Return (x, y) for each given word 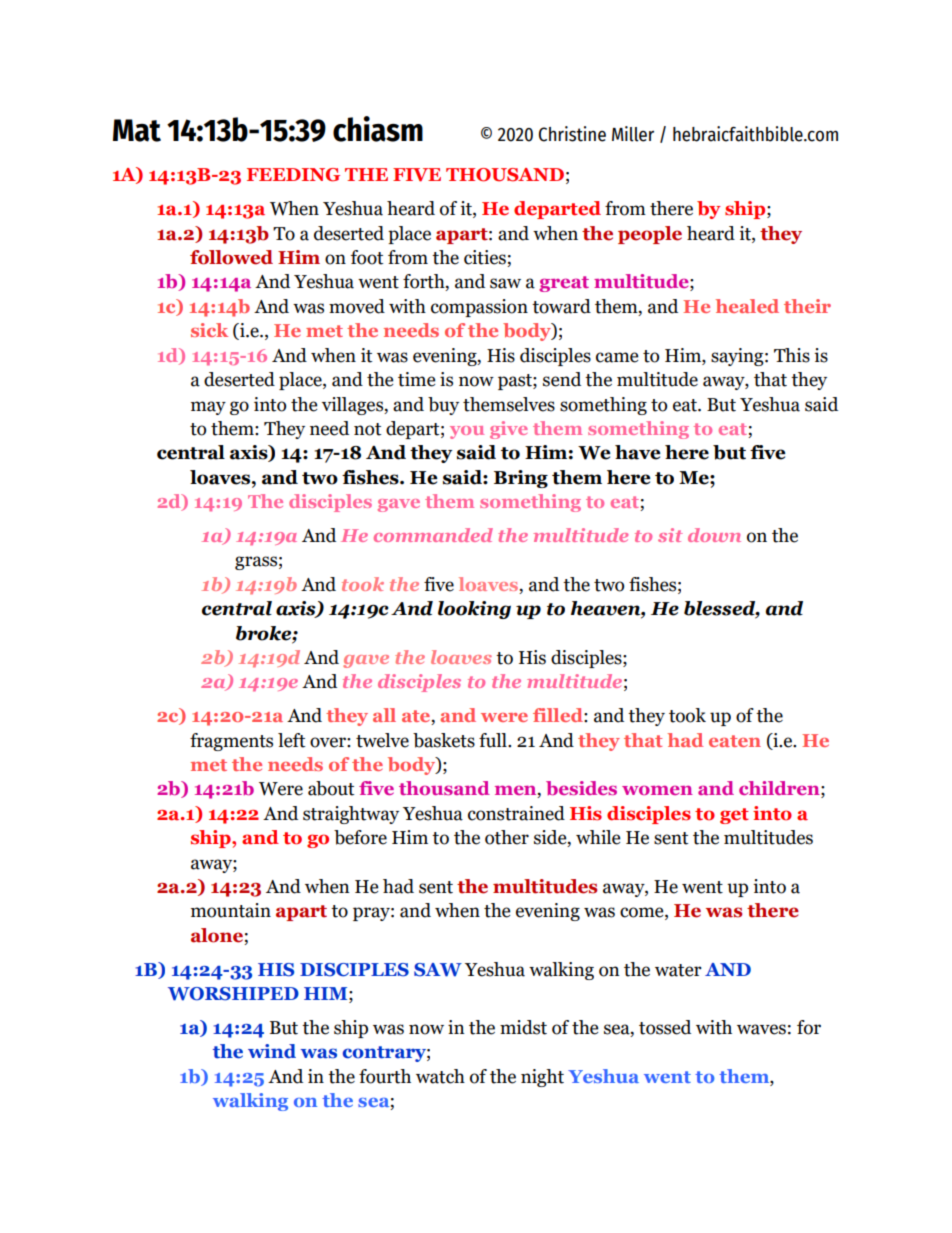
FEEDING (293, 175)
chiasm (378, 129)
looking (474, 610)
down (714, 535)
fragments (231, 742)
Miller (633, 134)
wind (272, 1051)
